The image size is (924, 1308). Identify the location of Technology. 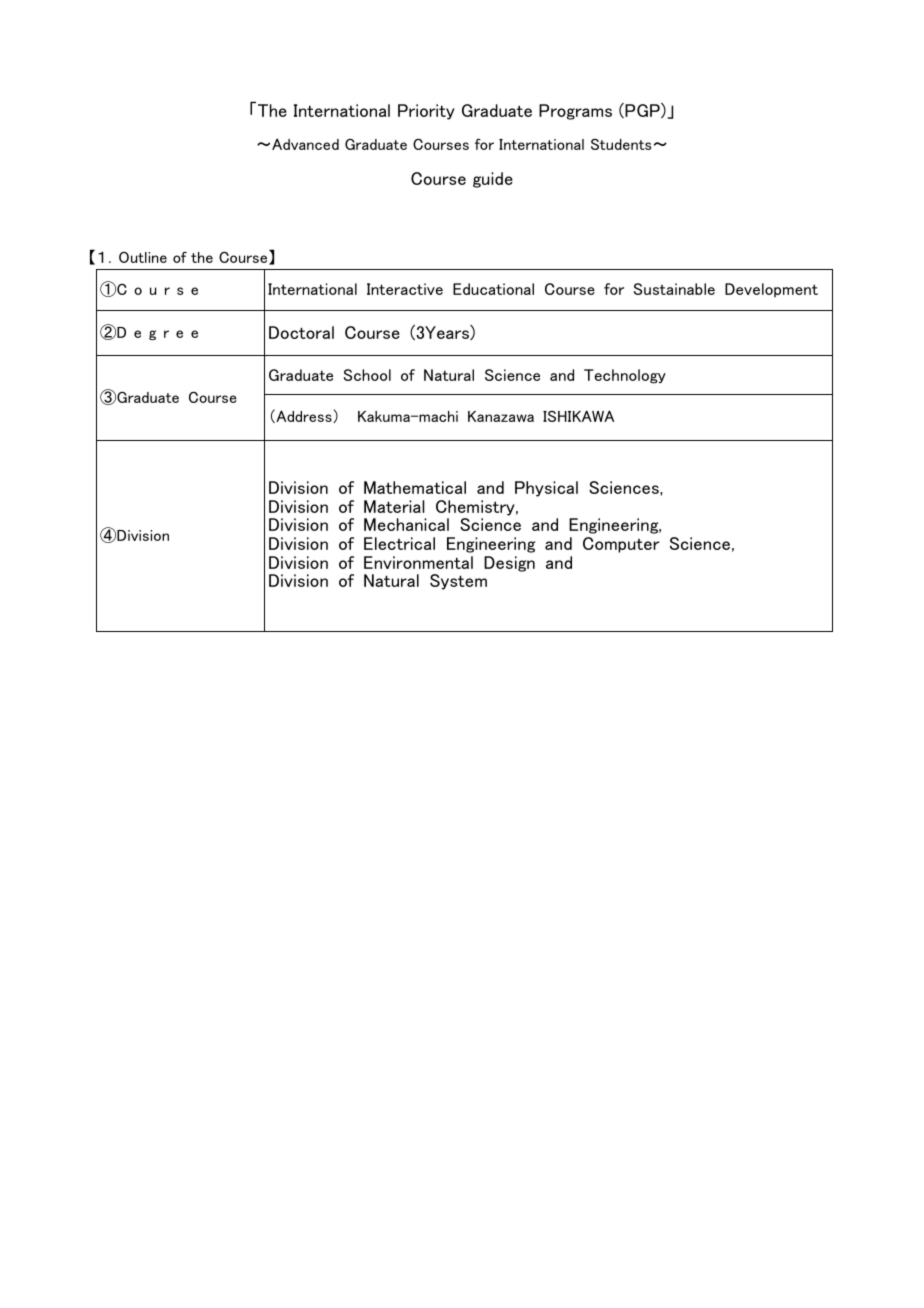
(625, 376).
